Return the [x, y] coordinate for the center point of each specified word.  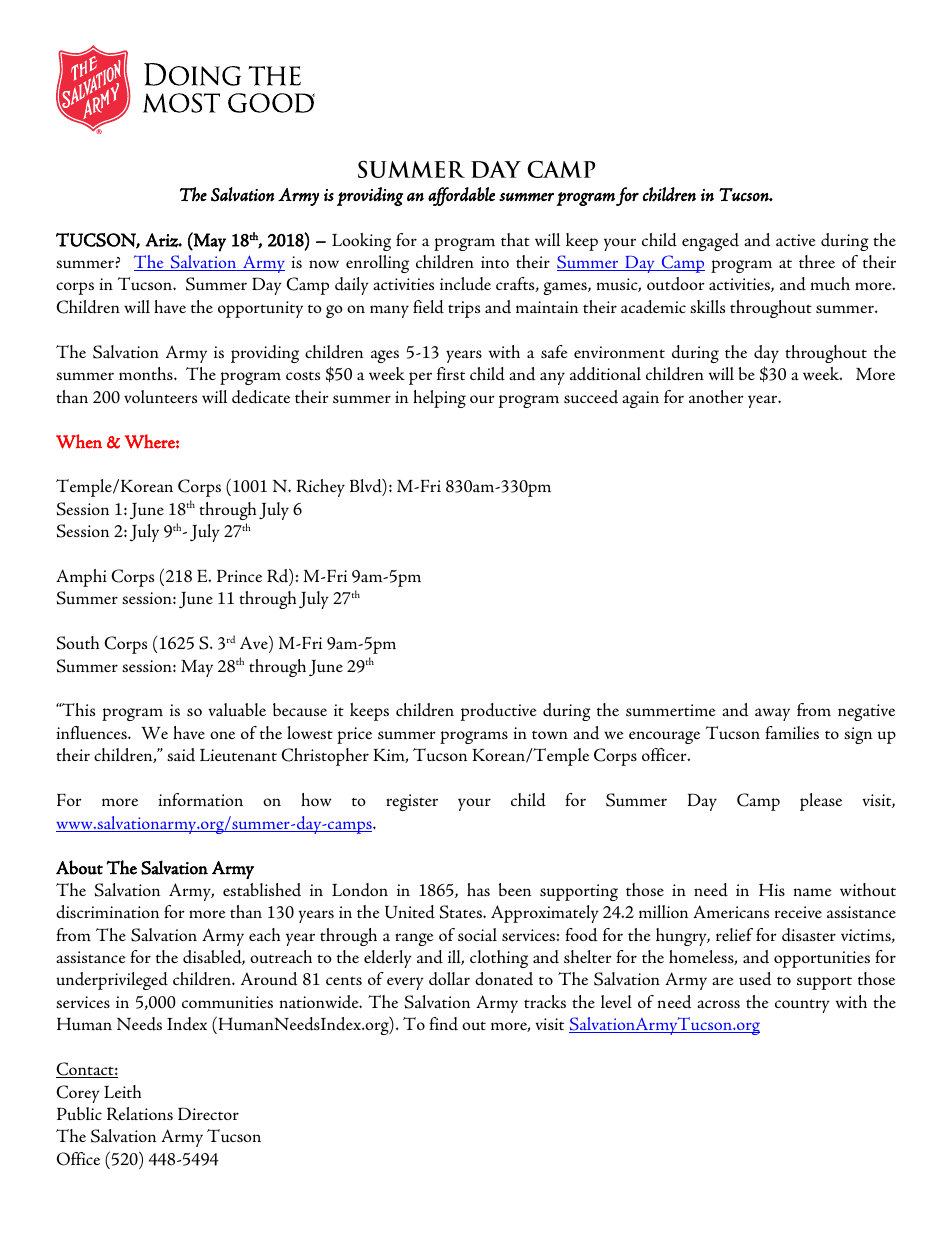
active [796, 240]
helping [439, 399]
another [716, 396]
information [200, 800]
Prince [239, 576]
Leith [122, 1091]
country [802, 1006]
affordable [461, 196]
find [443, 1024]
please [821, 802]
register [412, 802]
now [324, 264]
